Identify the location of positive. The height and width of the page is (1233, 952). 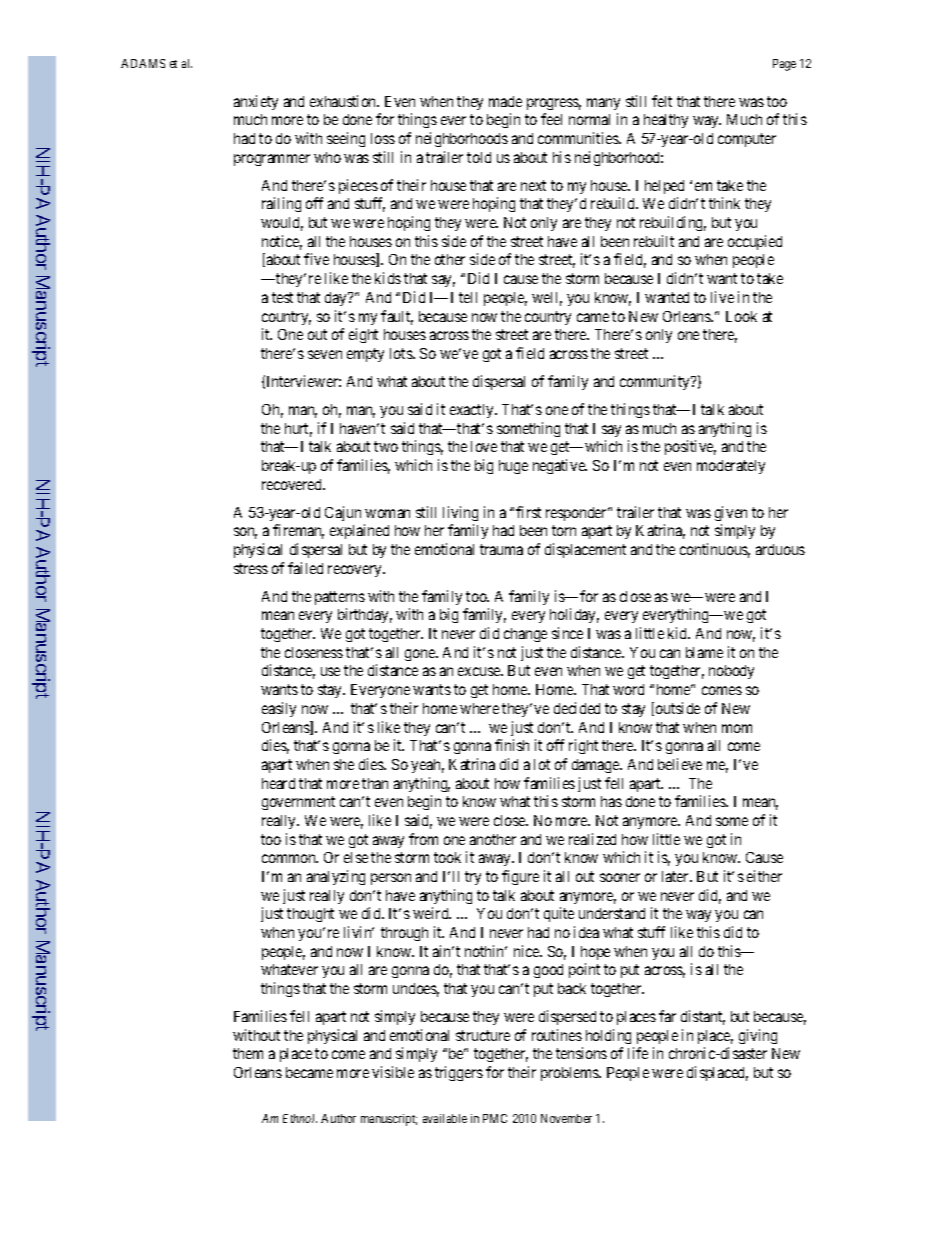
(690, 447).
